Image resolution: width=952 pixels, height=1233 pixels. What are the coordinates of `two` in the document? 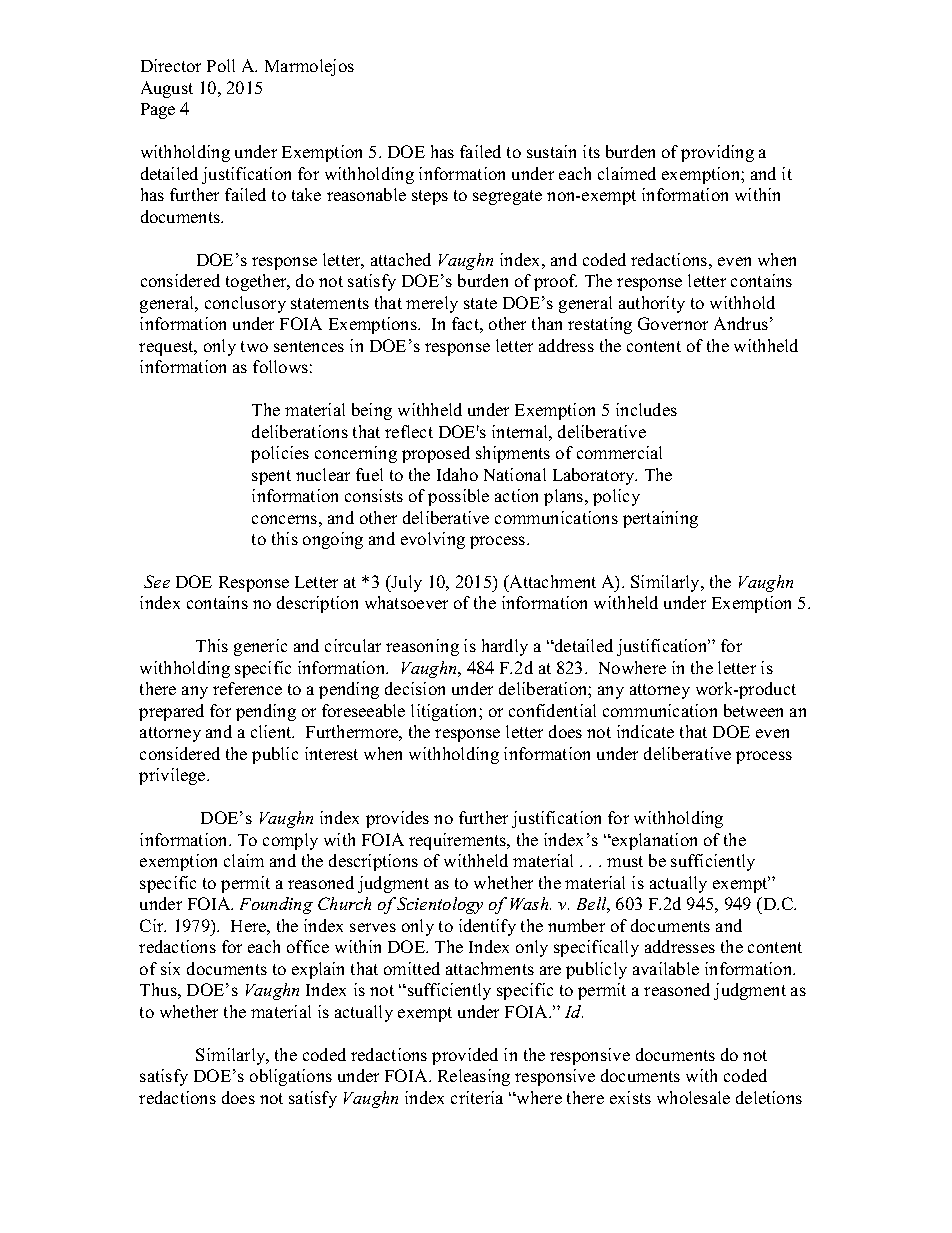 It's located at (254, 346).
